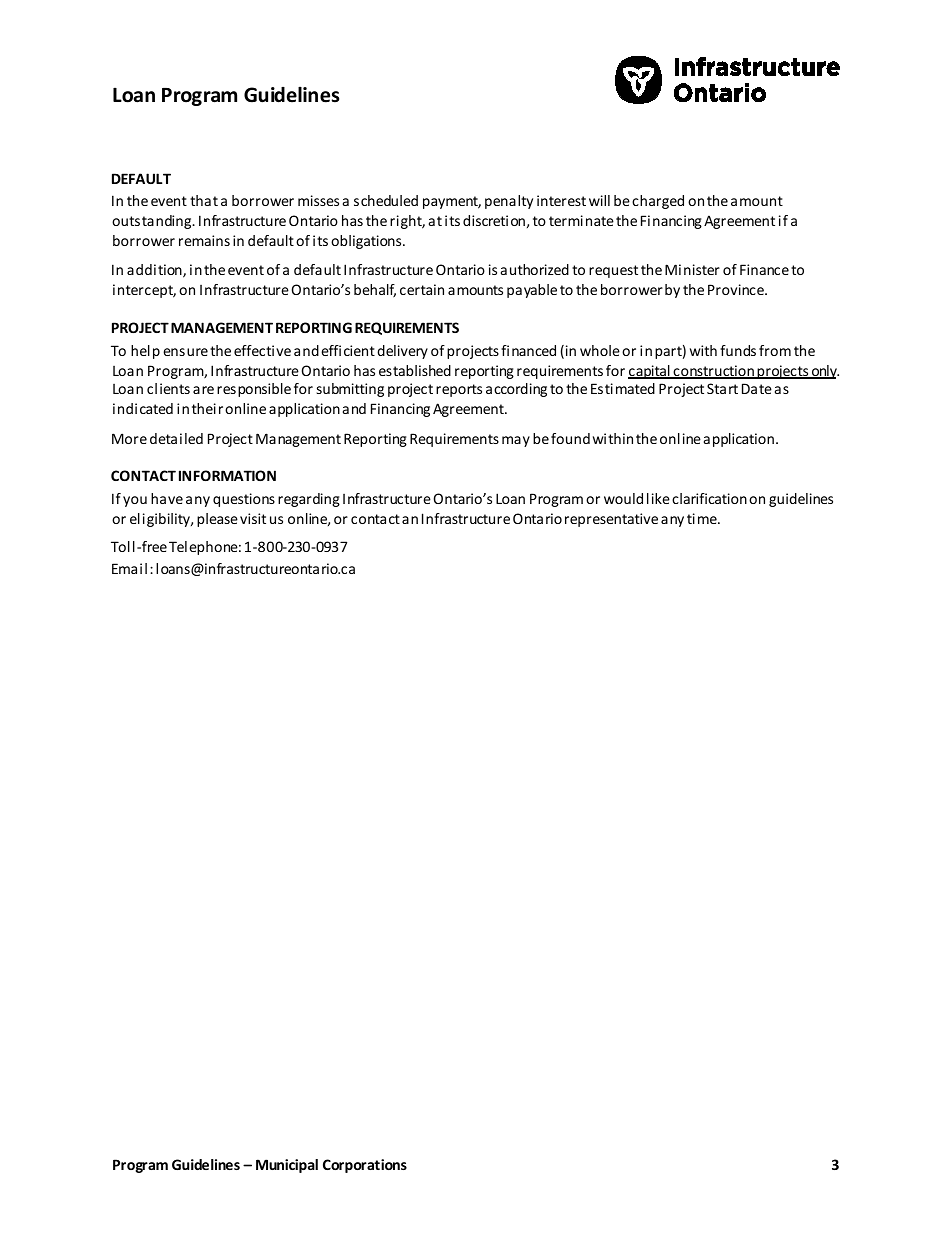 This document has width=952, height=1233. Describe the element at coordinates (703, 518) in the document. I see `time` at that location.
